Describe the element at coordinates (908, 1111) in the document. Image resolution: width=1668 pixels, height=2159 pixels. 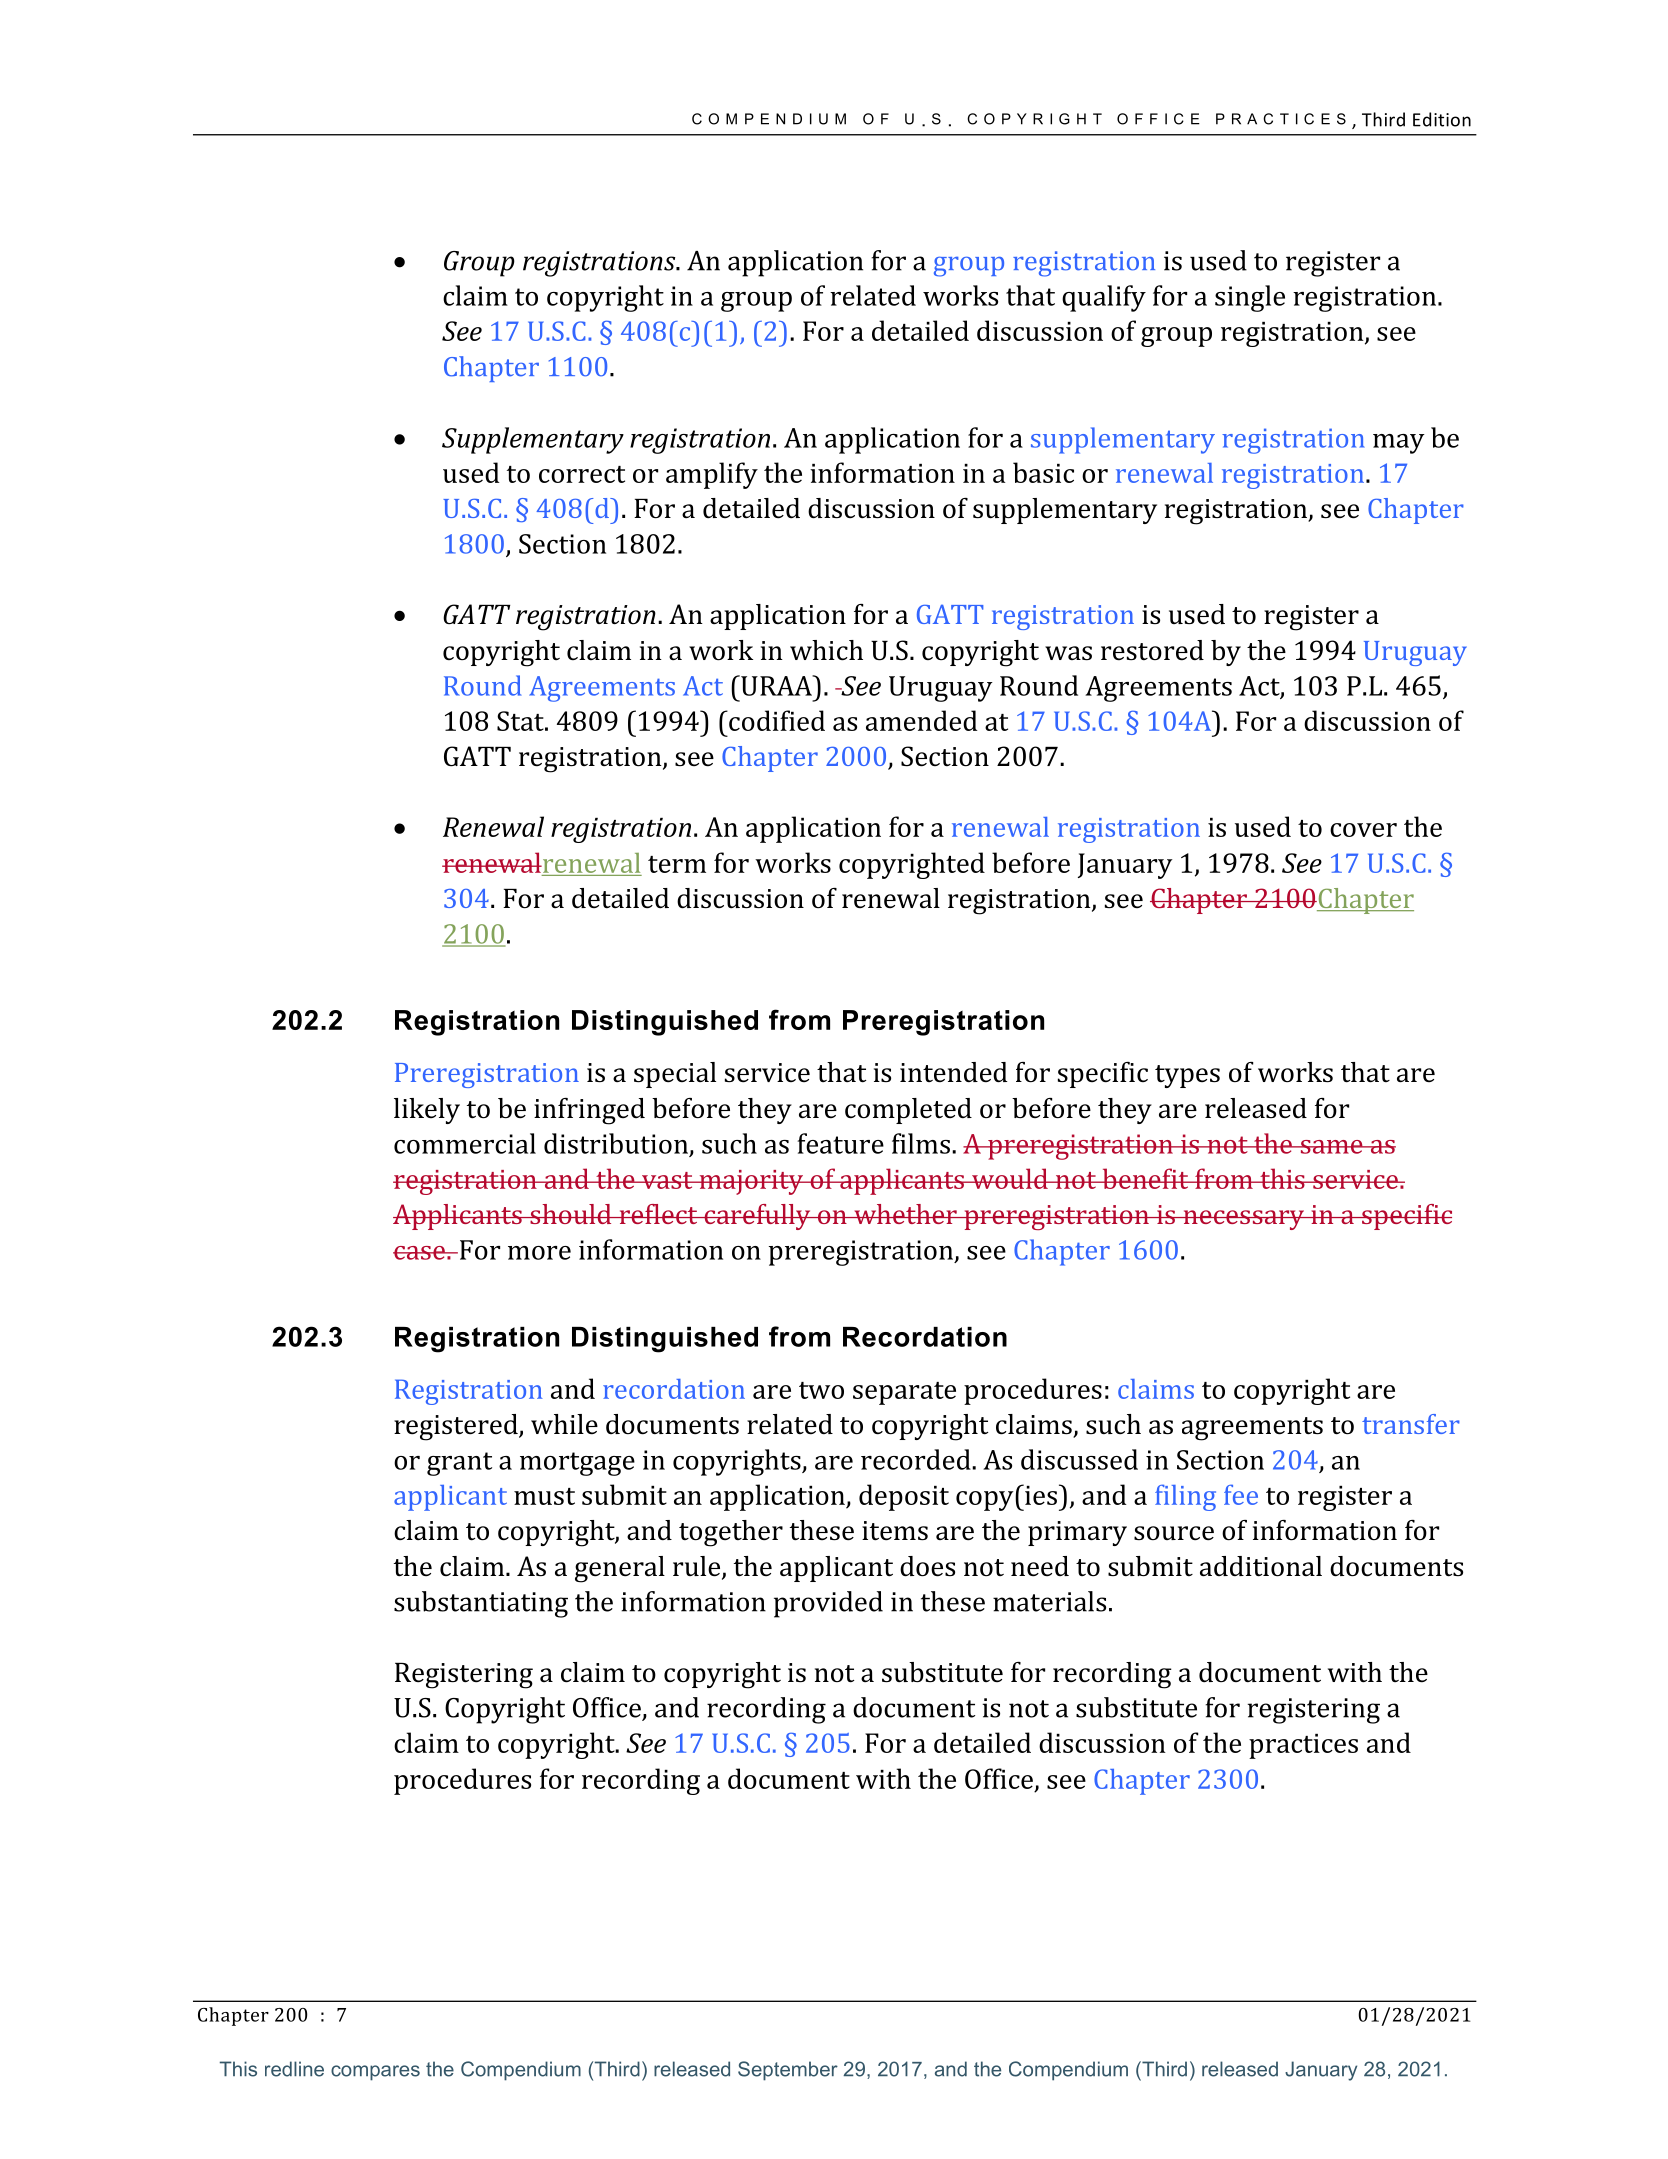
I see `completed` at that location.
